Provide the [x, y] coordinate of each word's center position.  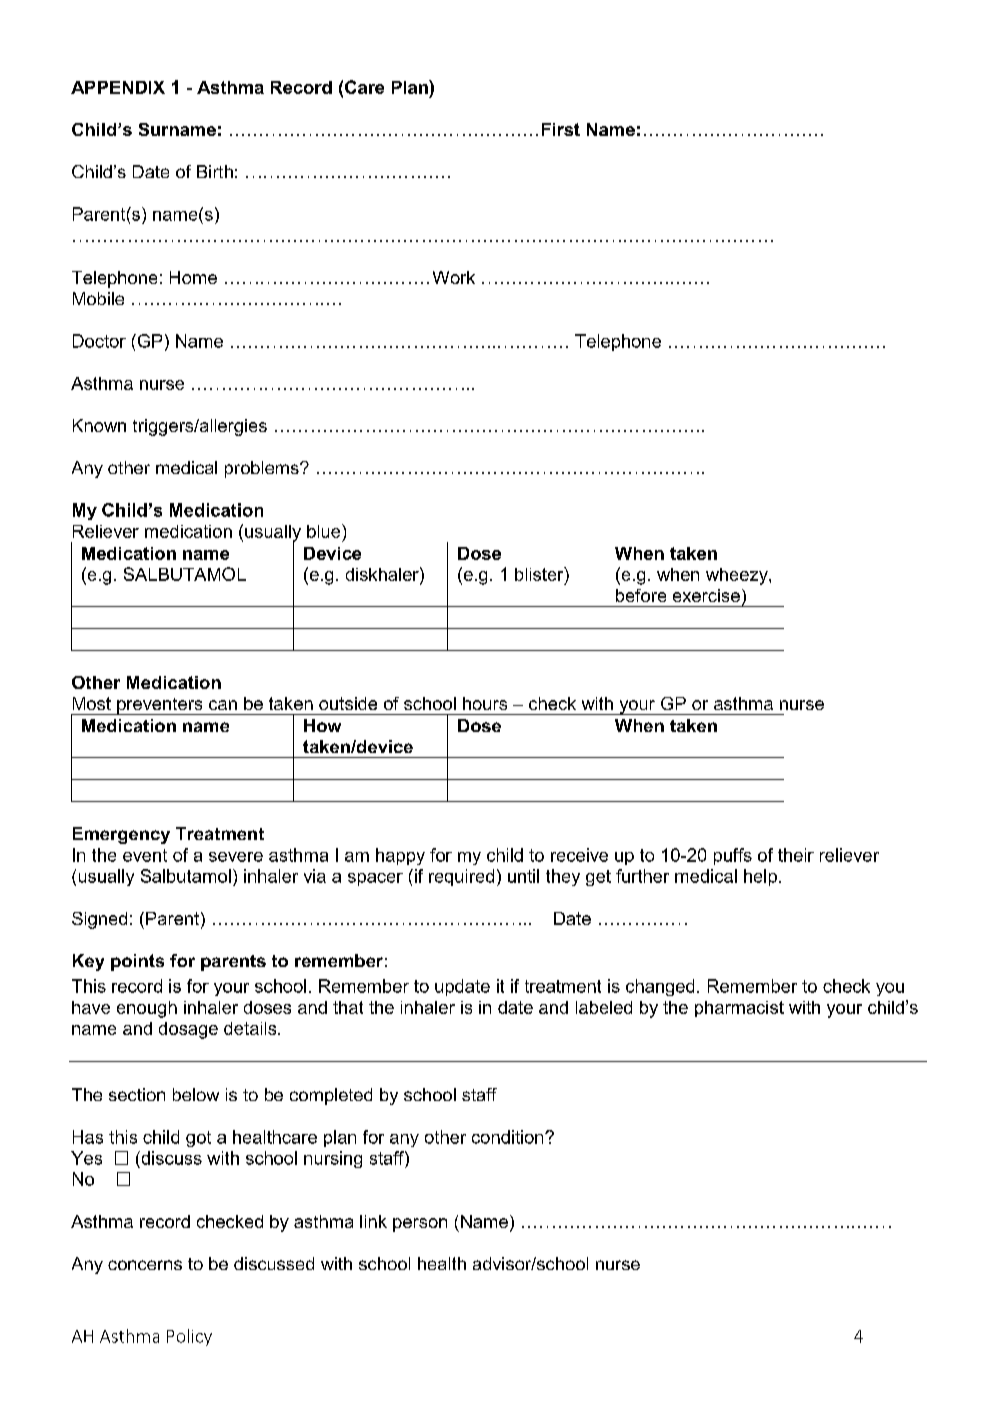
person [420, 1225]
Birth [215, 171]
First [561, 129]
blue [325, 531]
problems [263, 469]
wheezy [738, 576]
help [760, 877]
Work [454, 277]
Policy [189, 1337]
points [137, 962]
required [461, 877]
